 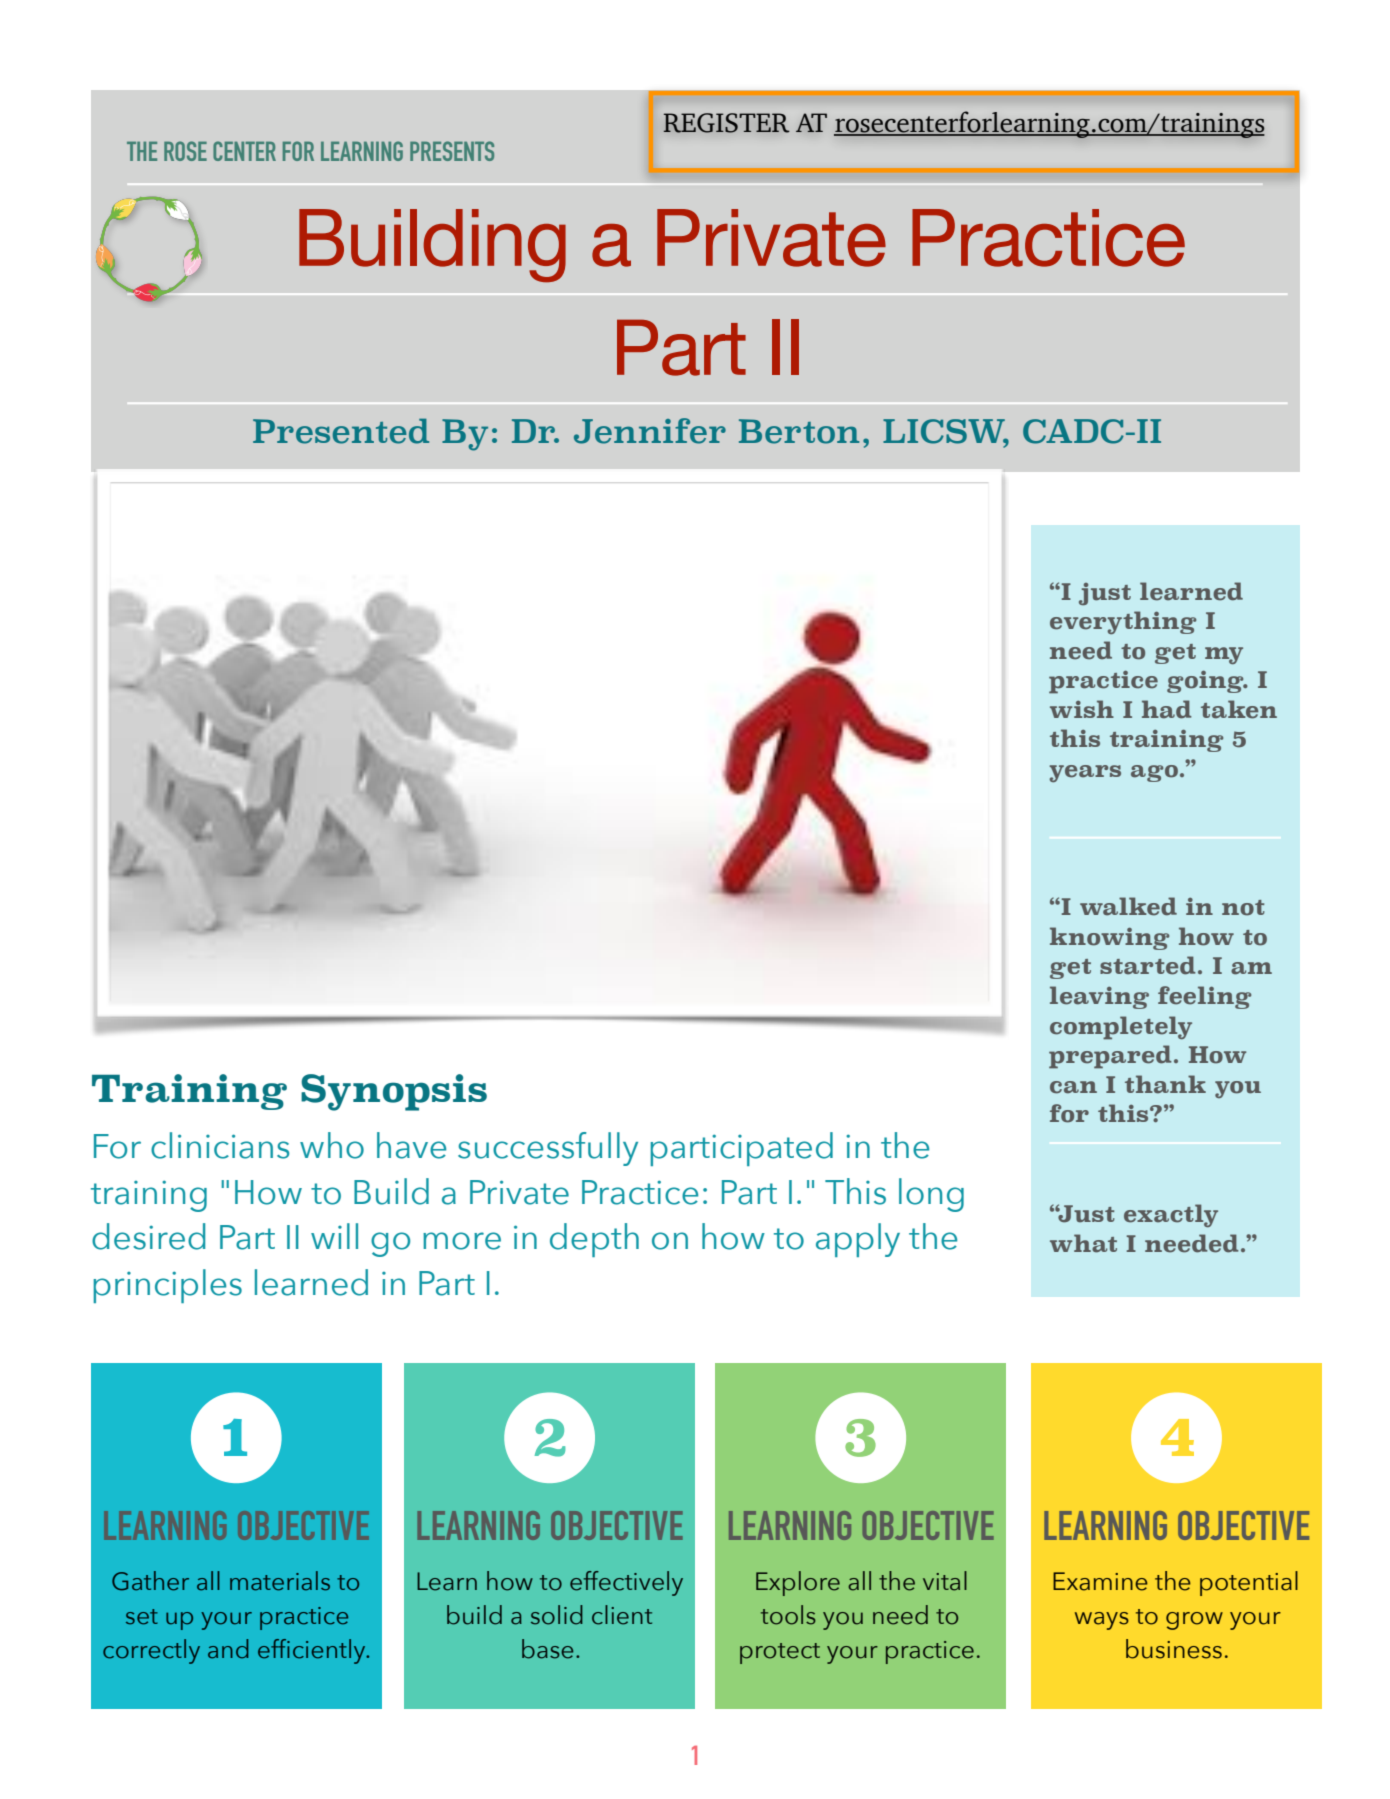 I want to click on walked, so click(x=1128, y=906).
